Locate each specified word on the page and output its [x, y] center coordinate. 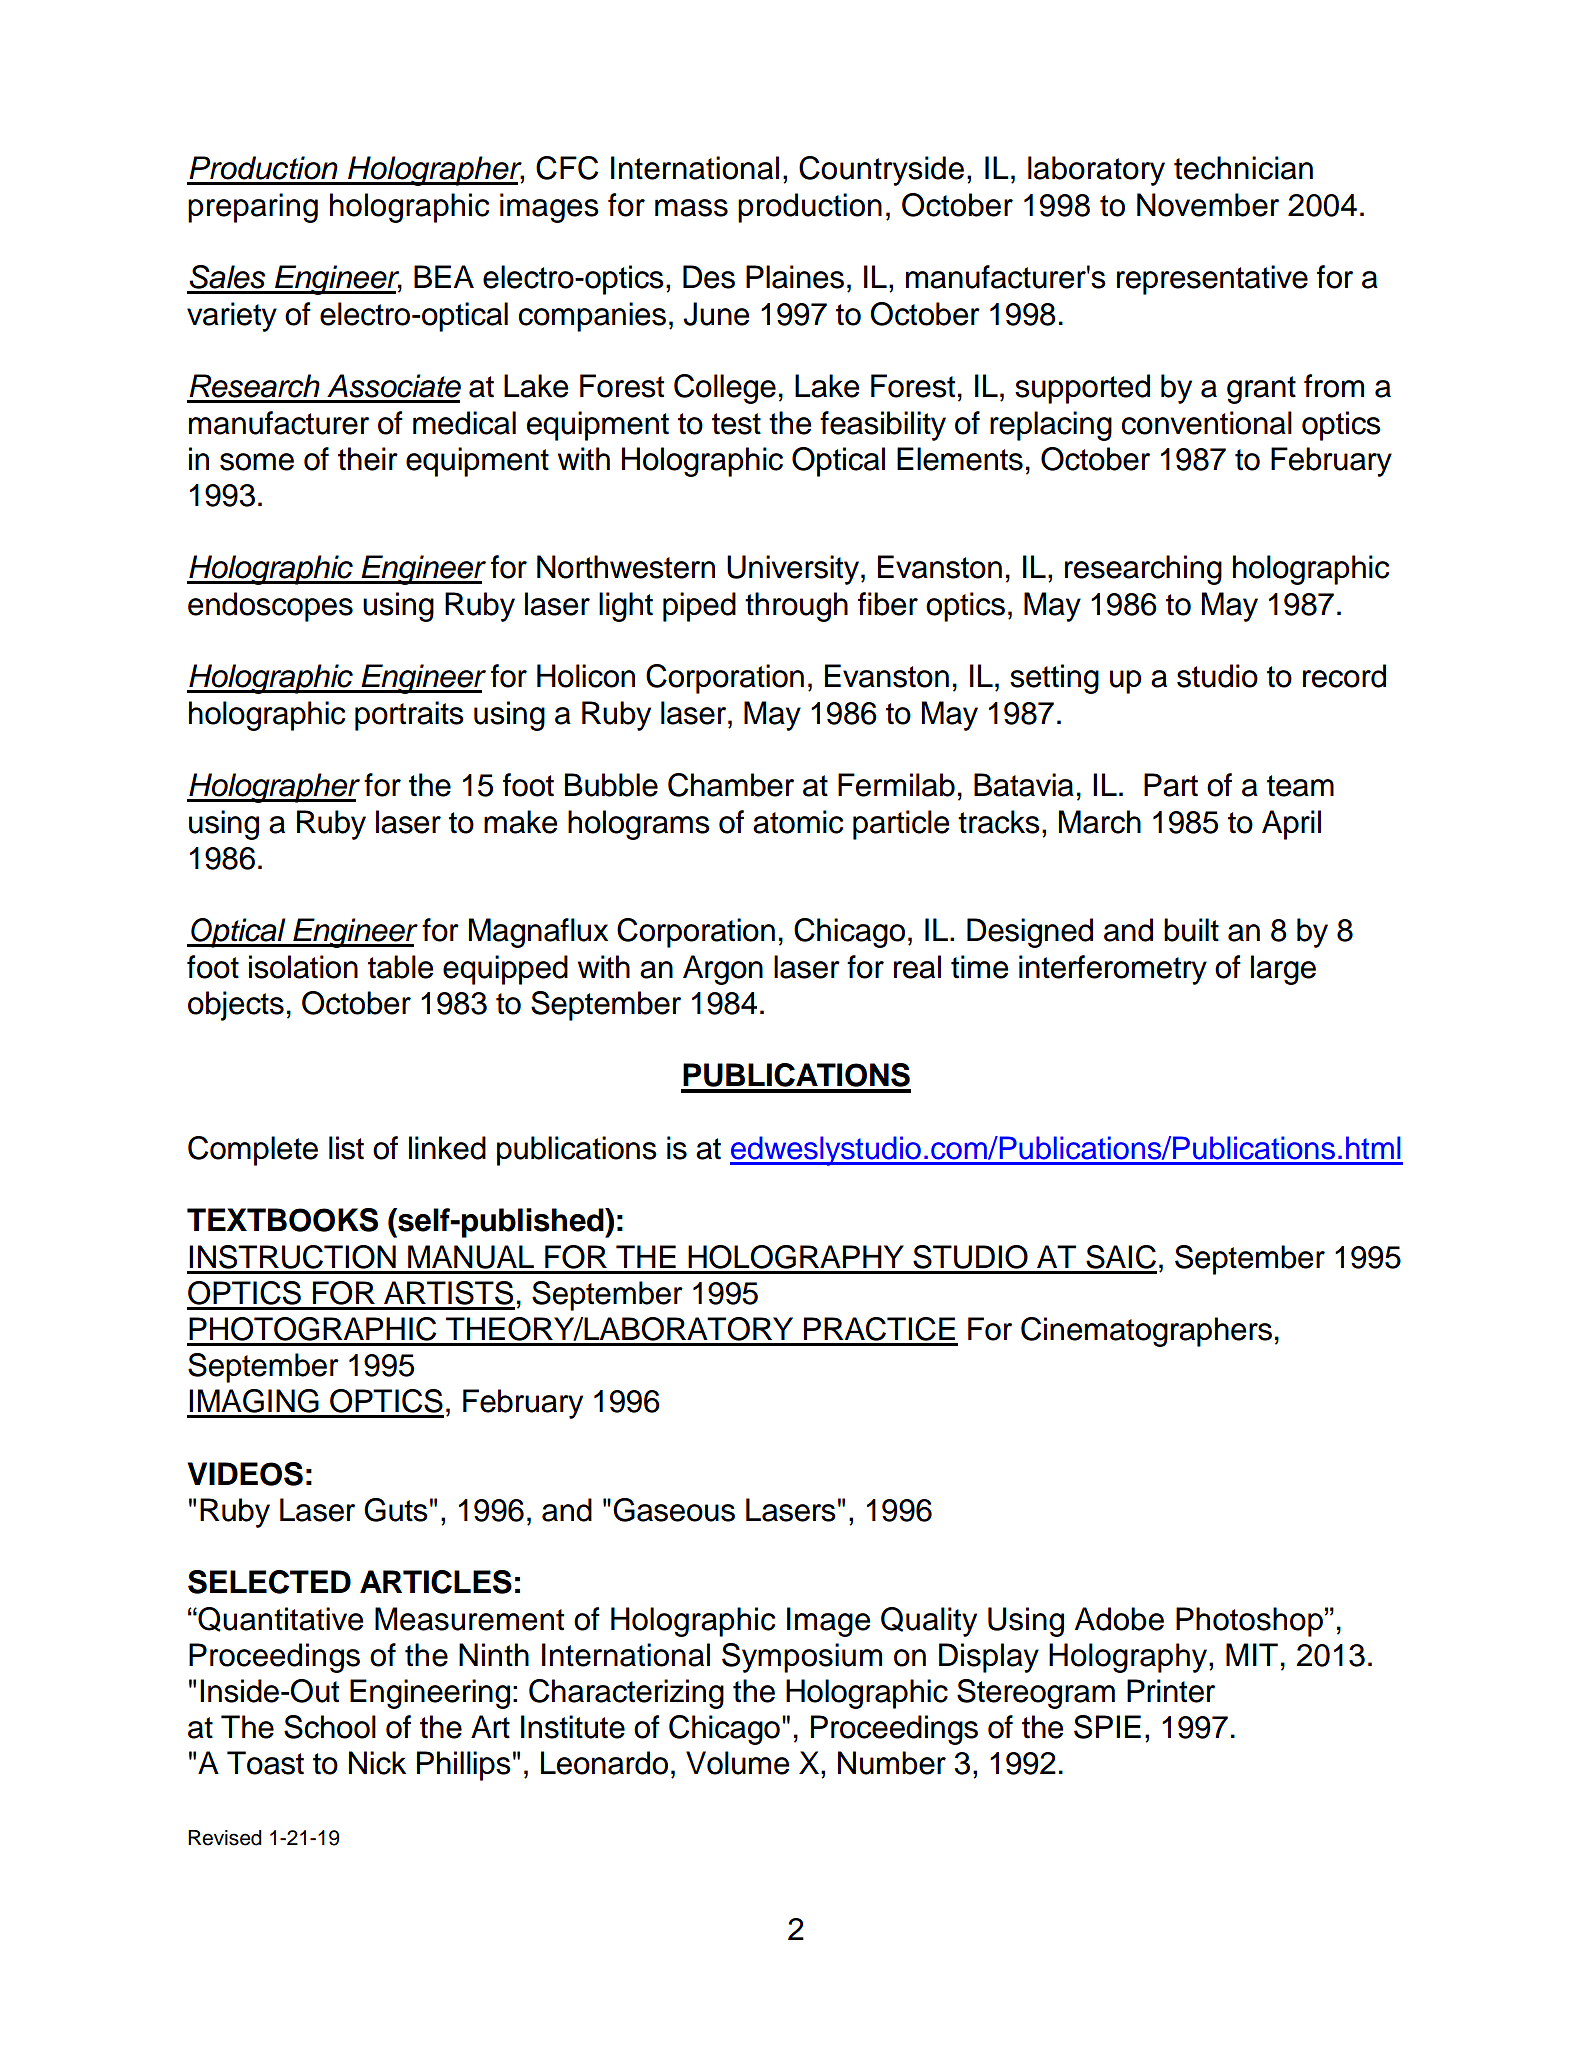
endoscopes [270, 607]
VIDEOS [245, 1474]
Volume [737, 1763]
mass [691, 208]
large [1283, 970]
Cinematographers [1146, 1332]
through [796, 607]
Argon [723, 970]
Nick [377, 1763]
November [1208, 205]
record [1344, 676]
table [400, 967]
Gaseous [674, 1510]
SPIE [1107, 1727]
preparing [253, 208]
